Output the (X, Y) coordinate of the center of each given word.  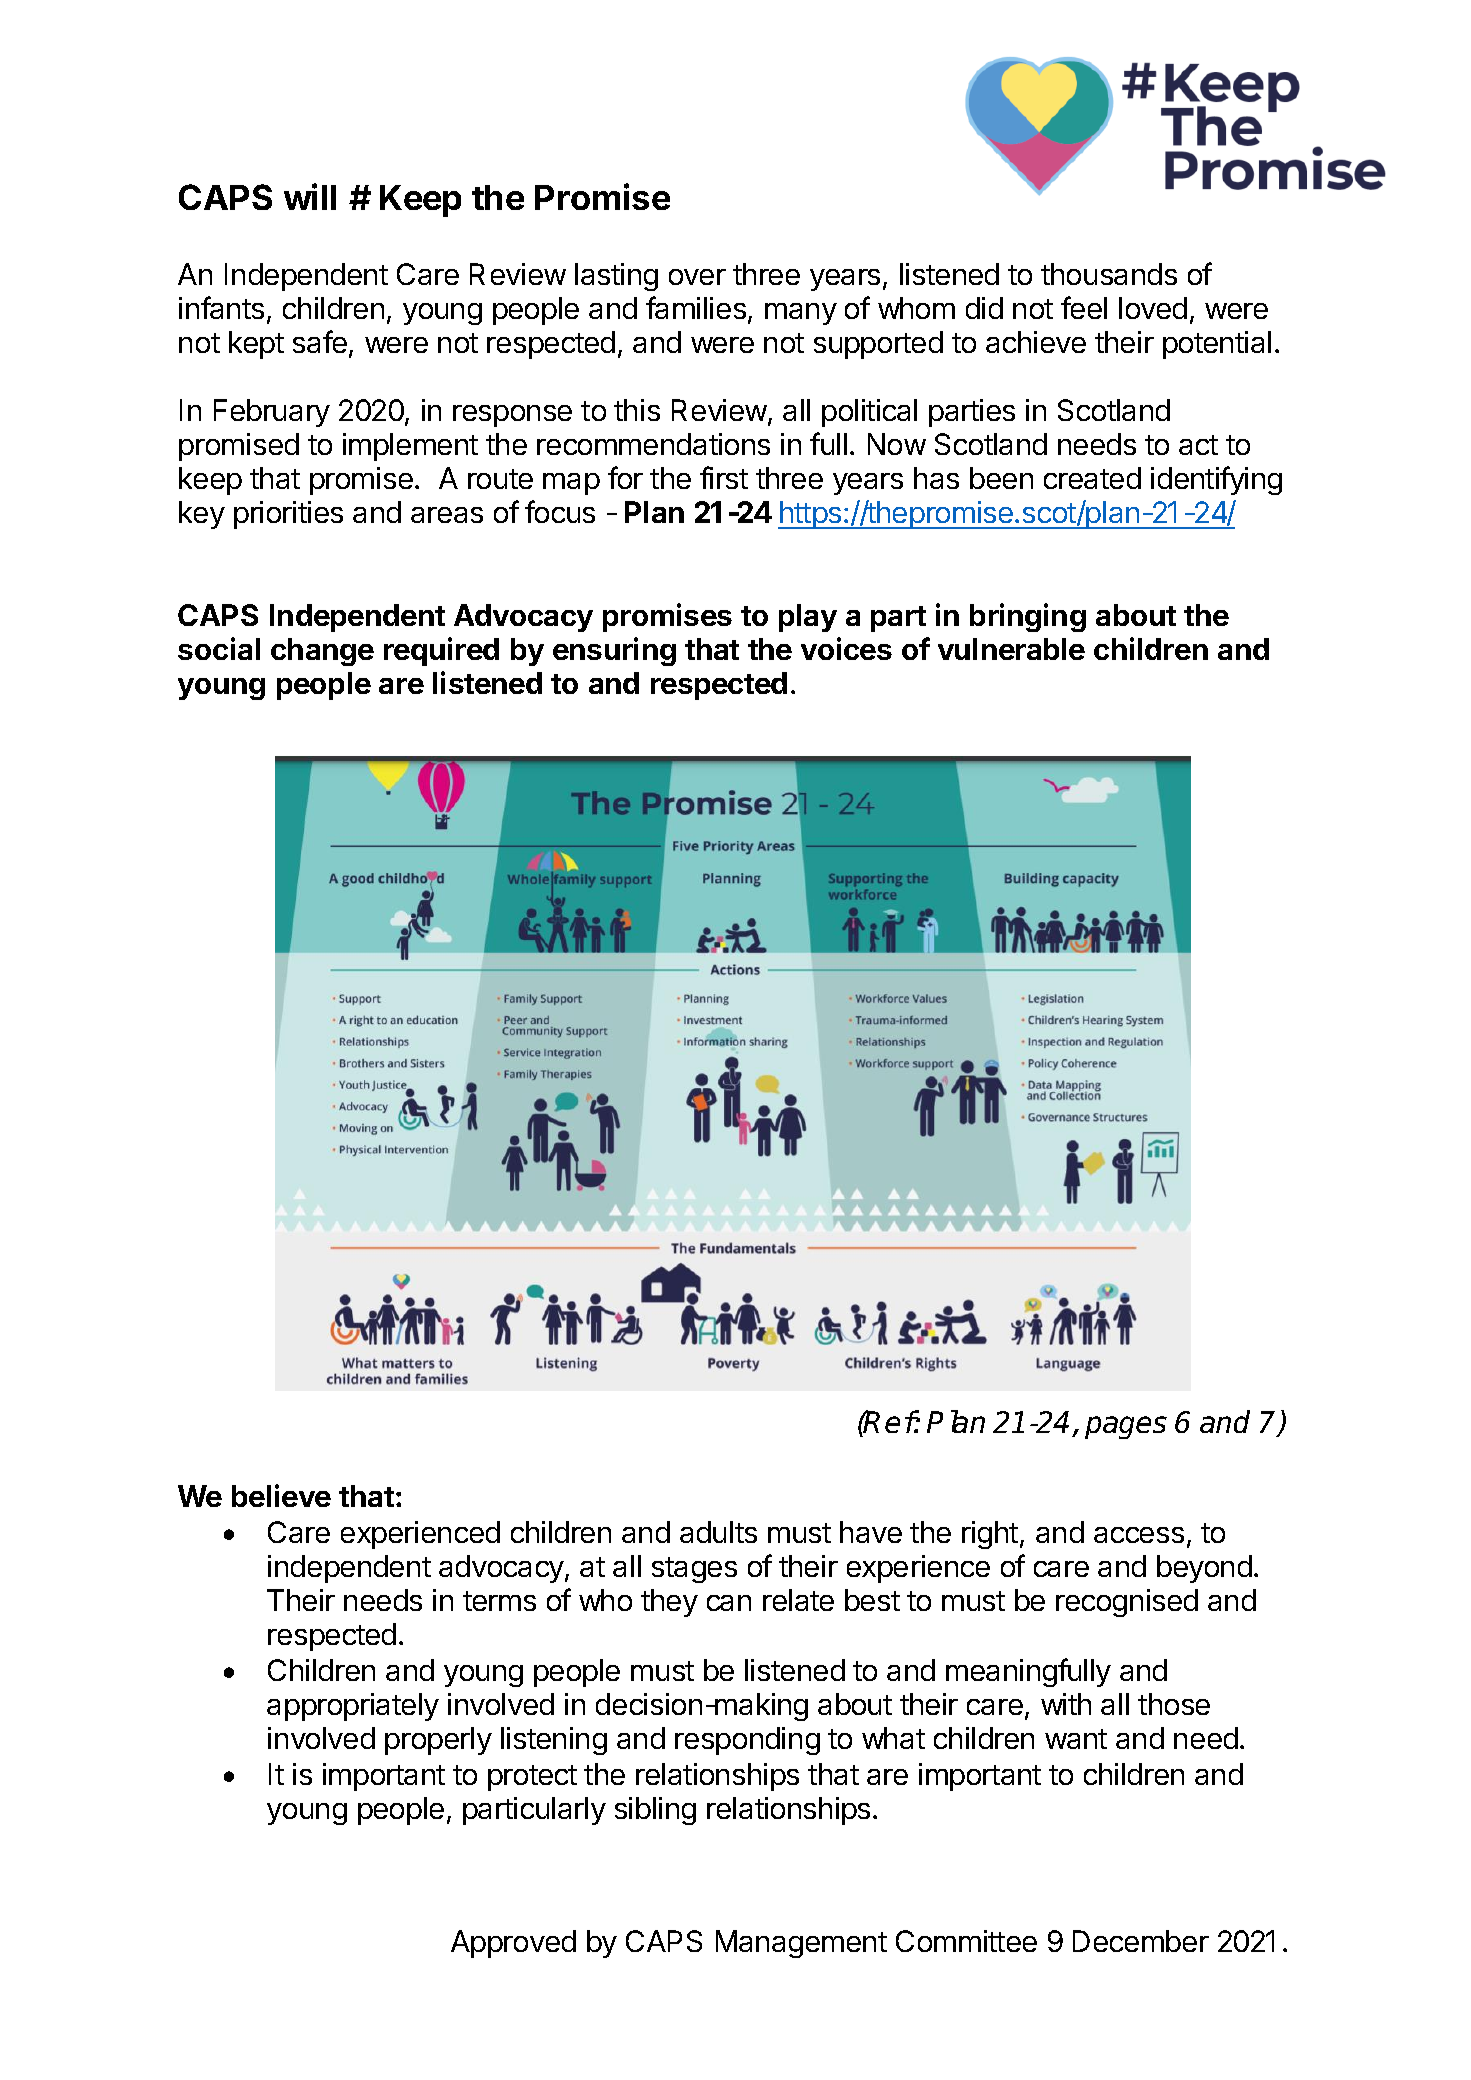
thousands (1109, 274)
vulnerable (1011, 649)
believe (281, 1495)
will (310, 196)
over (697, 277)
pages (1126, 1427)
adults (718, 1532)
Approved (513, 1944)
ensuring (614, 651)
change (322, 652)
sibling (655, 1811)
